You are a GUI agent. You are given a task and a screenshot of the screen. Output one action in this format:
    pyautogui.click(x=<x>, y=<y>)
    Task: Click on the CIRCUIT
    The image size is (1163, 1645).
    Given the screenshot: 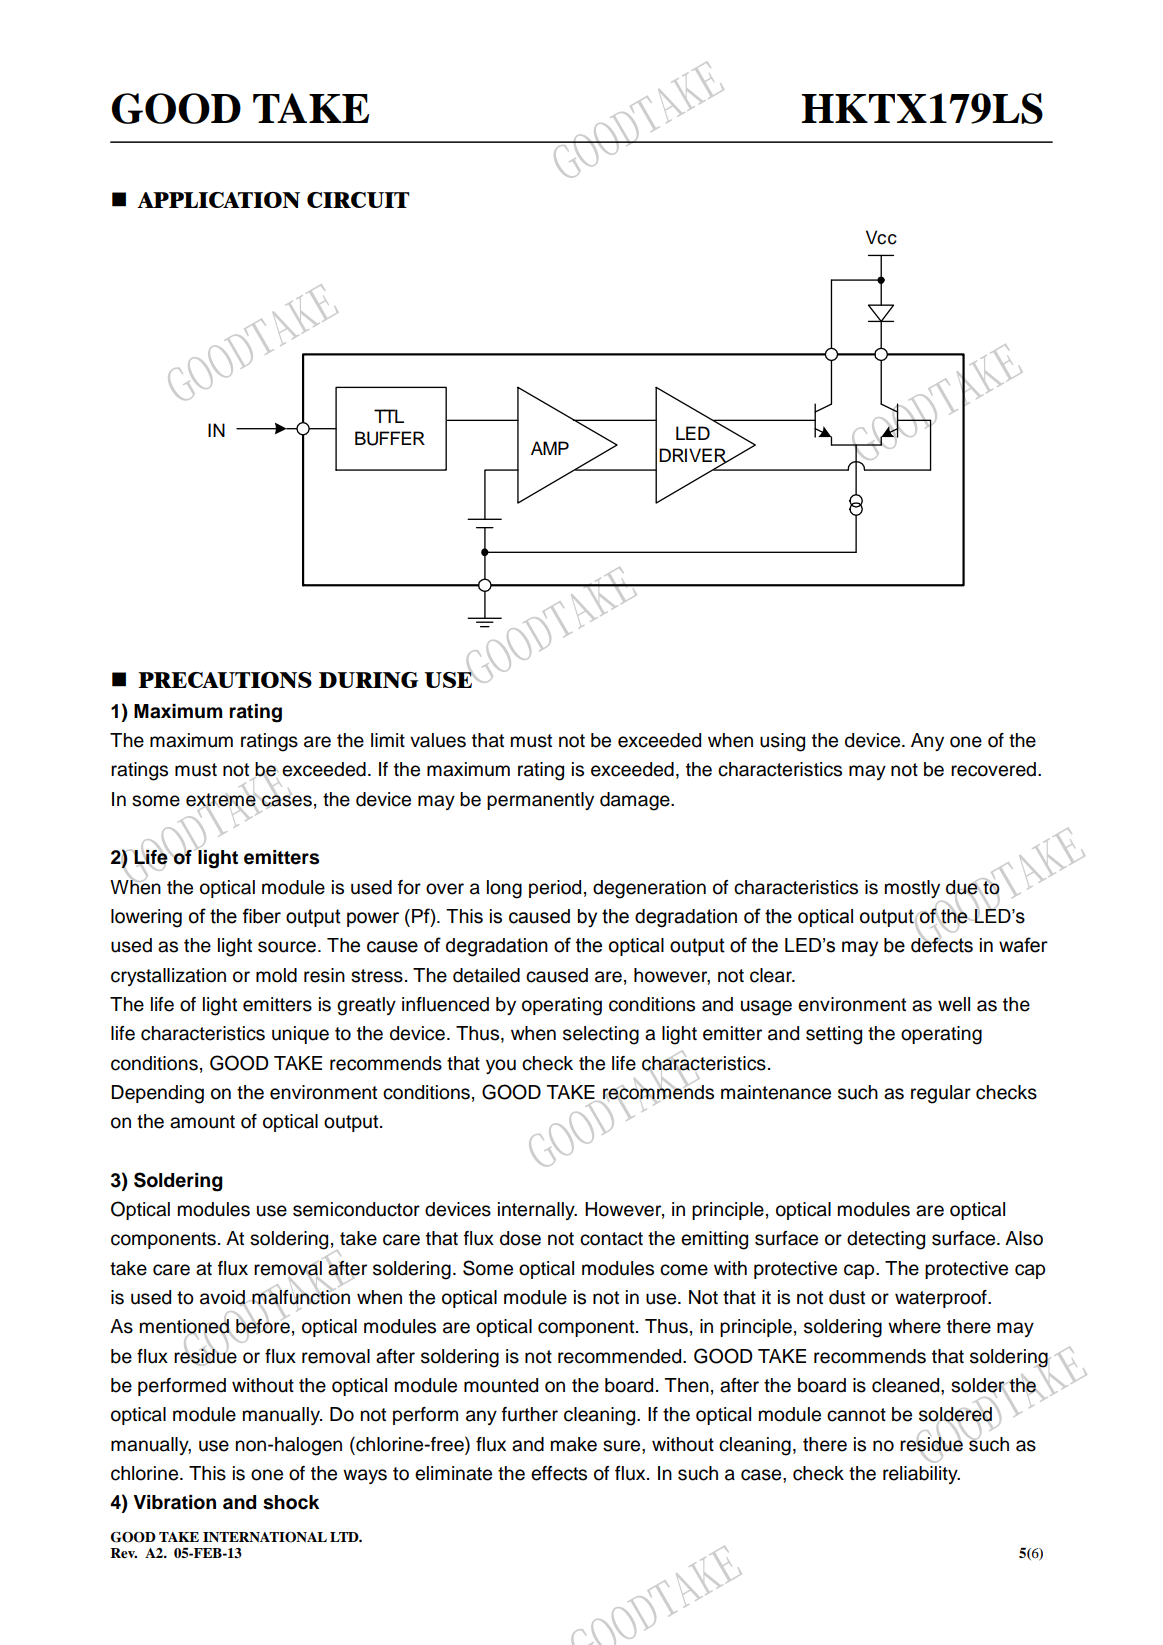 What is the action you would take?
    pyautogui.click(x=358, y=200)
